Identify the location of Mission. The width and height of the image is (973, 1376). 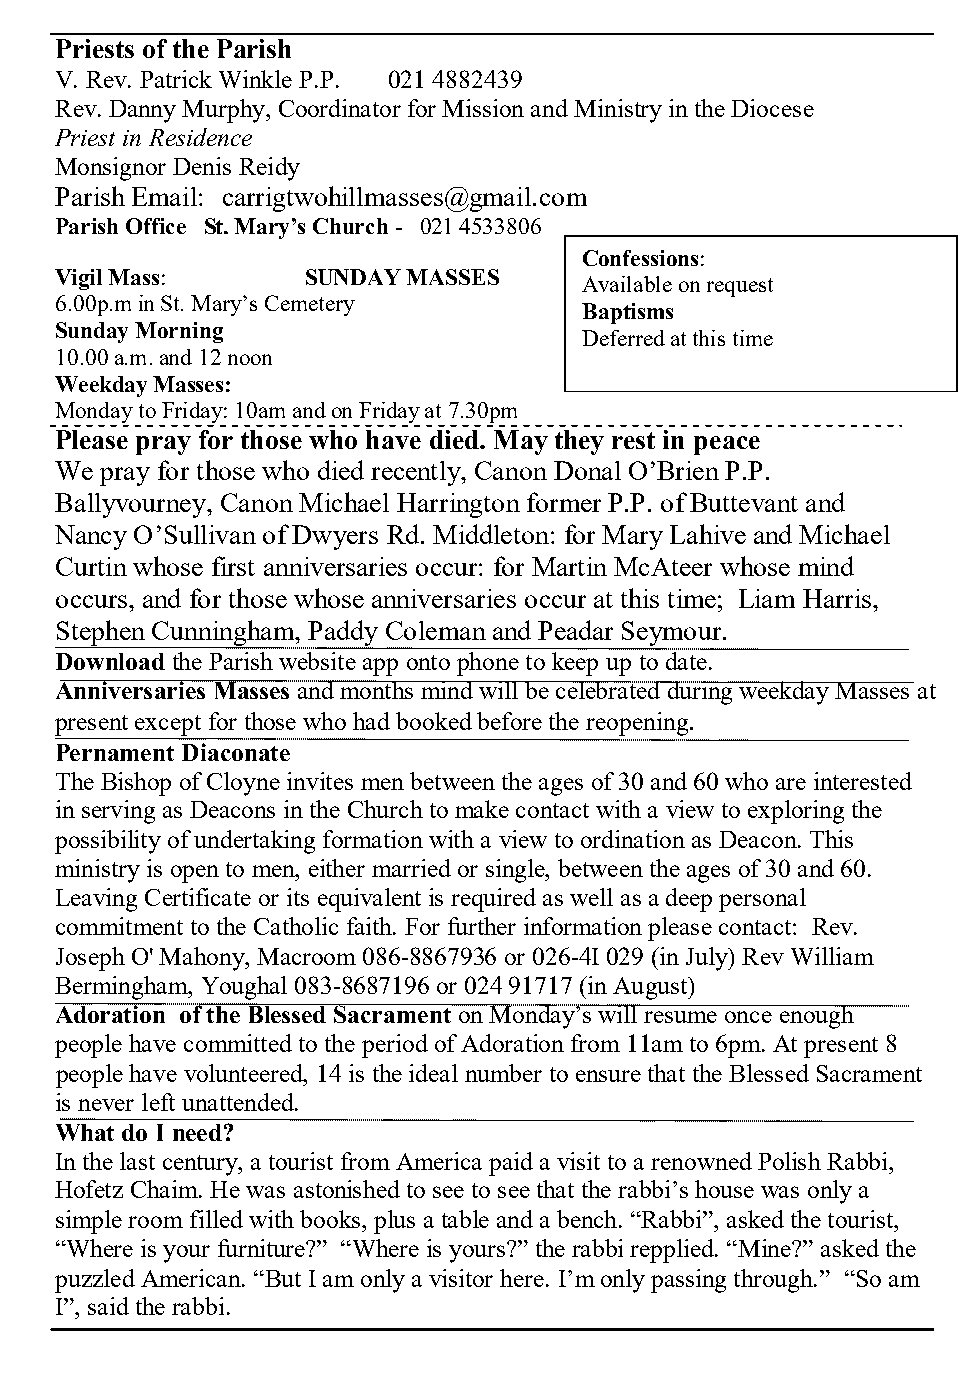
(483, 108).
